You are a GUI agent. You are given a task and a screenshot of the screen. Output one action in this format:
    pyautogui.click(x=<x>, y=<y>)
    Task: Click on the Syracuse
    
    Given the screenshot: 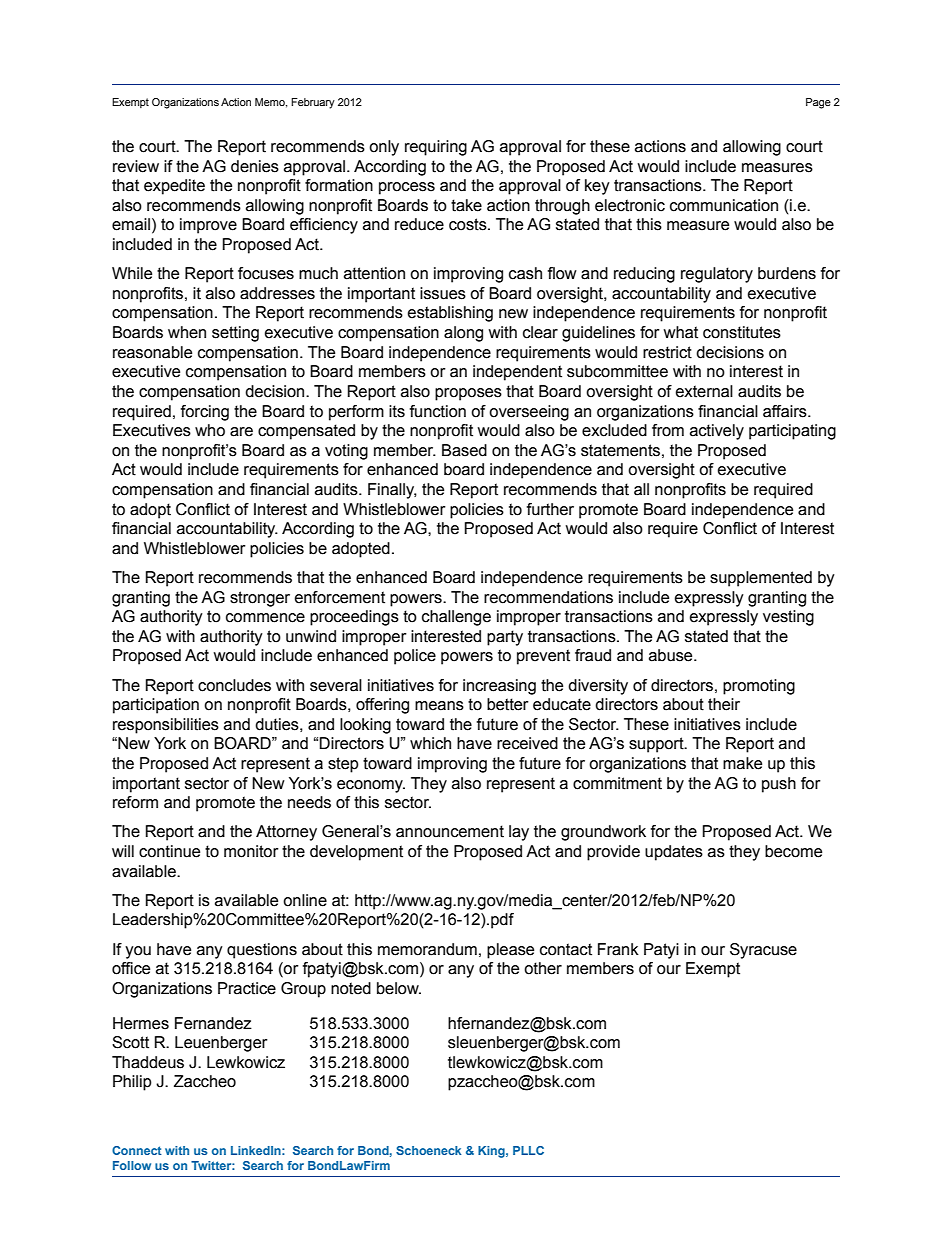 What is the action you would take?
    pyautogui.click(x=763, y=951)
